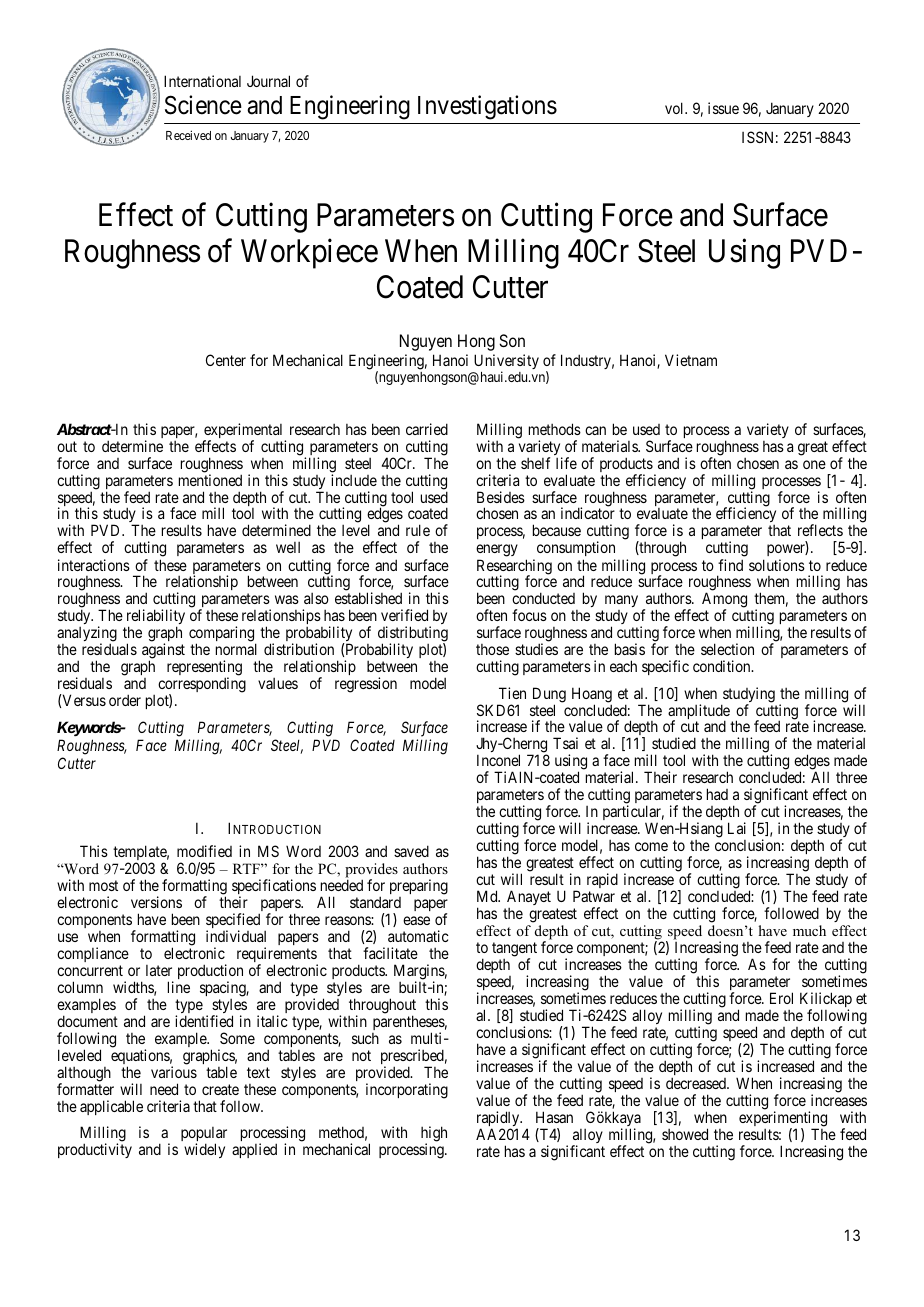  Describe the element at coordinates (723, 108) in the screenshot. I see `issue` at that location.
